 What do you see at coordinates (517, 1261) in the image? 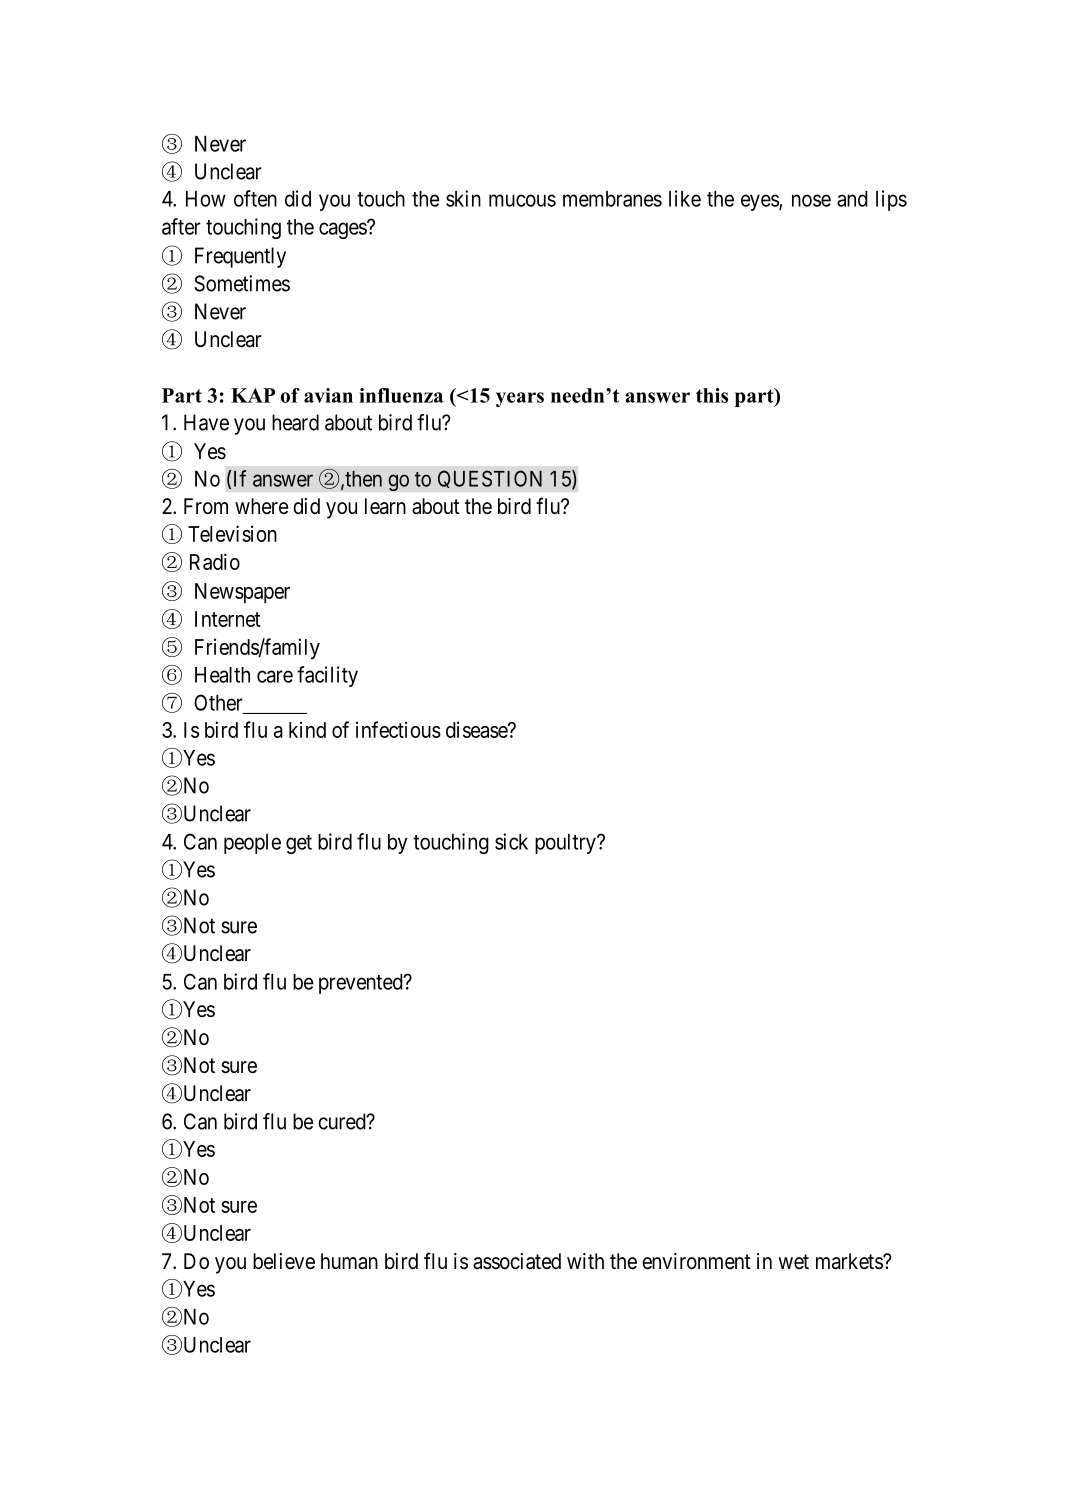
I see `associated` at bounding box center [517, 1261].
